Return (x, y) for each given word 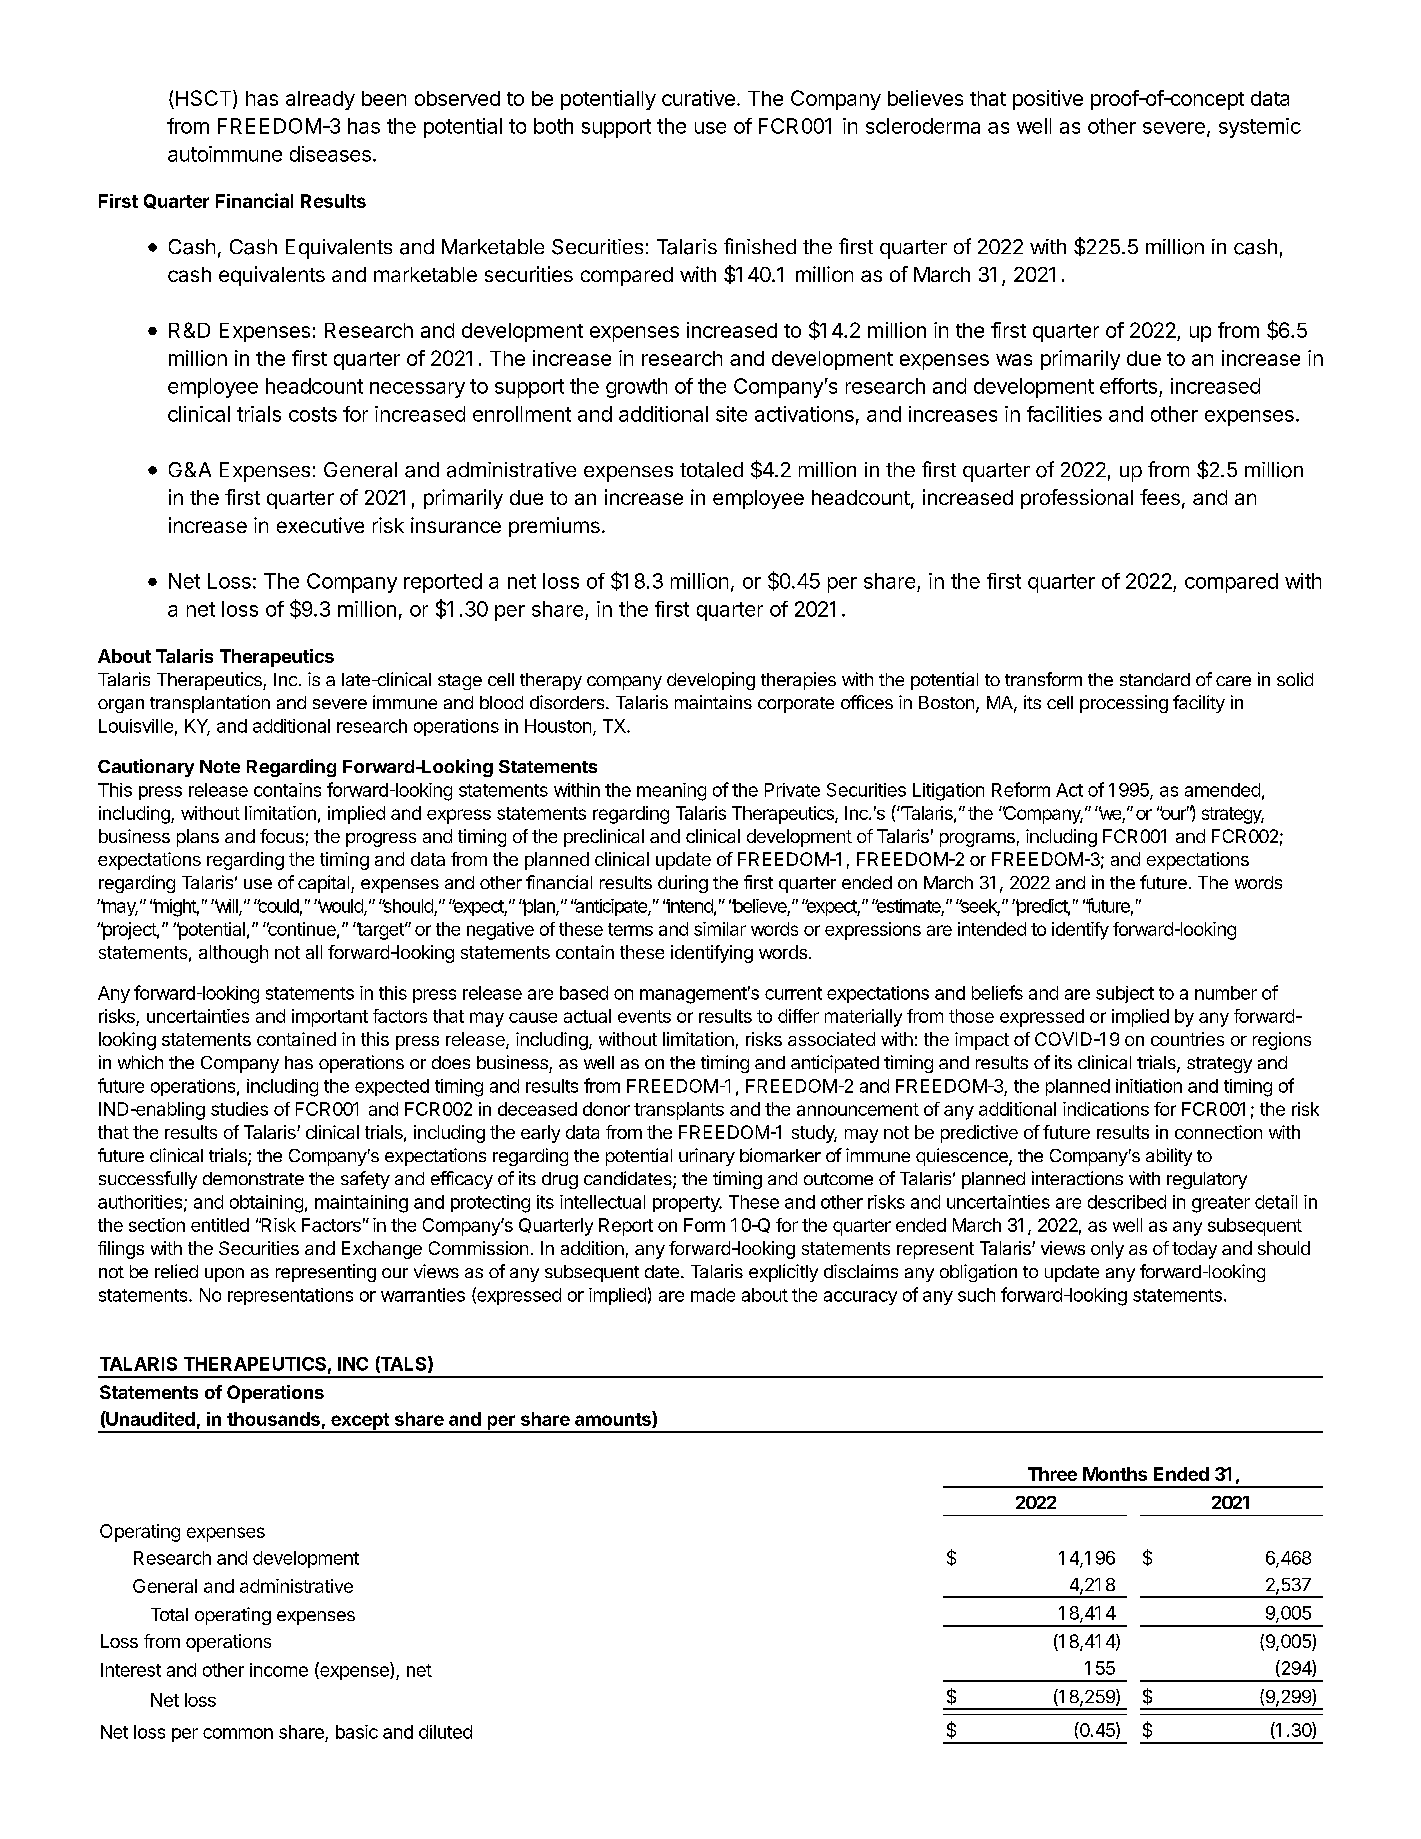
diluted (445, 1732)
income (279, 1670)
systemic (1260, 128)
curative (698, 98)
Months (1115, 1474)
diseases (330, 154)
